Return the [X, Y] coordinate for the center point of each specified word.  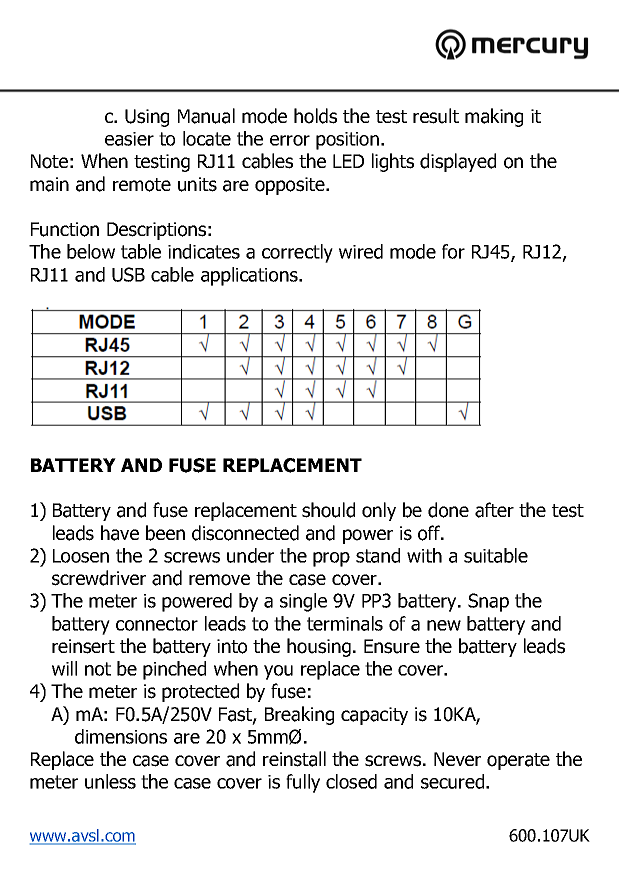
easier [129, 139]
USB [128, 274]
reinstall [294, 759]
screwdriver [99, 578]
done [448, 510]
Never [457, 759]
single [303, 602]
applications [250, 276]
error [290, 140]
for [453, 251]
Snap [488, 602]
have [120, 533]
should [328, 510]
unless [110, 781]
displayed [458, 162]
